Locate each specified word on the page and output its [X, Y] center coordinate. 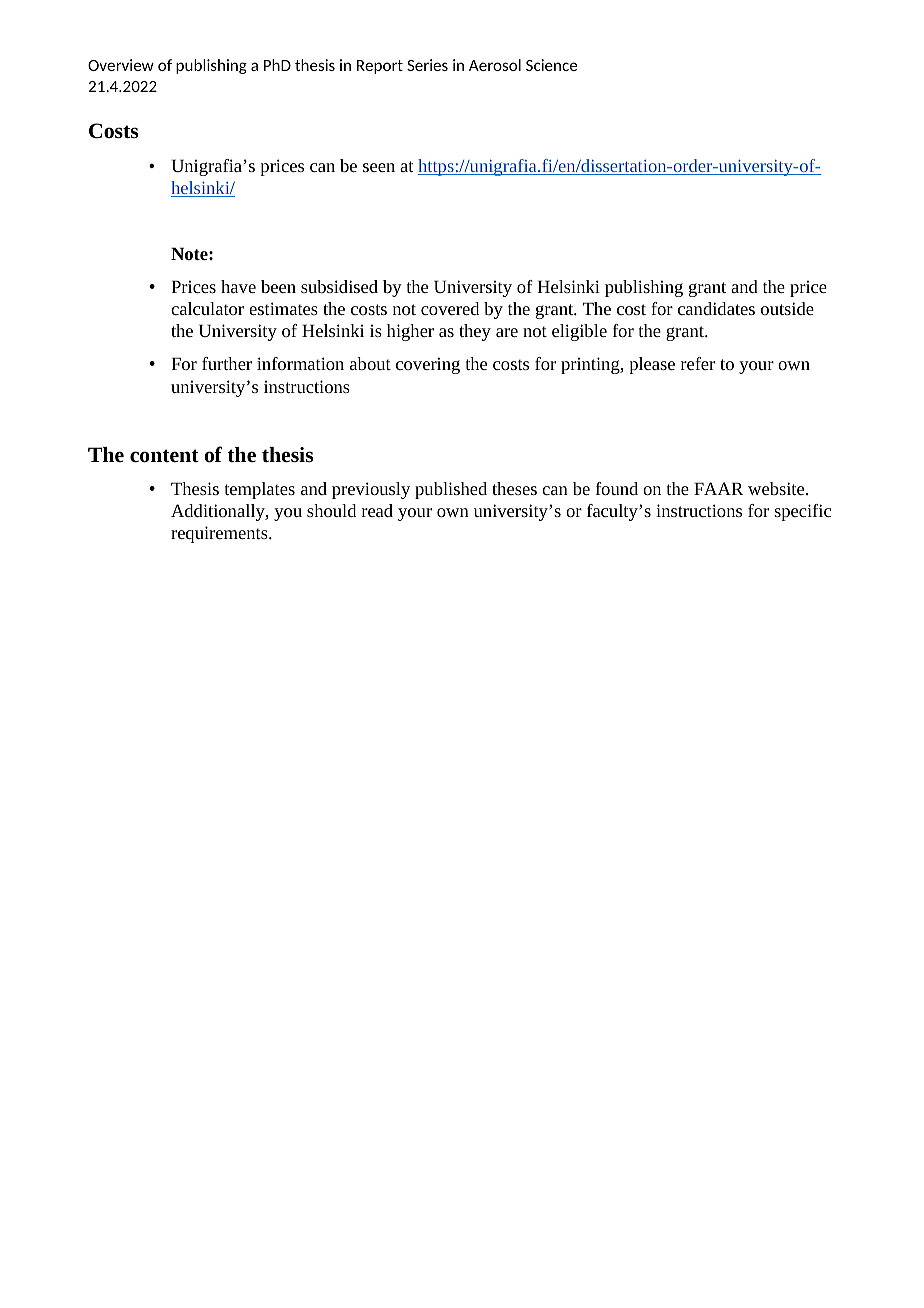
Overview [121, 65]
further [227, 363]
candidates [716, 308]
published [451, 490]
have [238, 286]
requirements [220, 534]
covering [428, 366]
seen [379, 167]
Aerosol [495, 65]
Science [551, 65]
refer [698, 363]
